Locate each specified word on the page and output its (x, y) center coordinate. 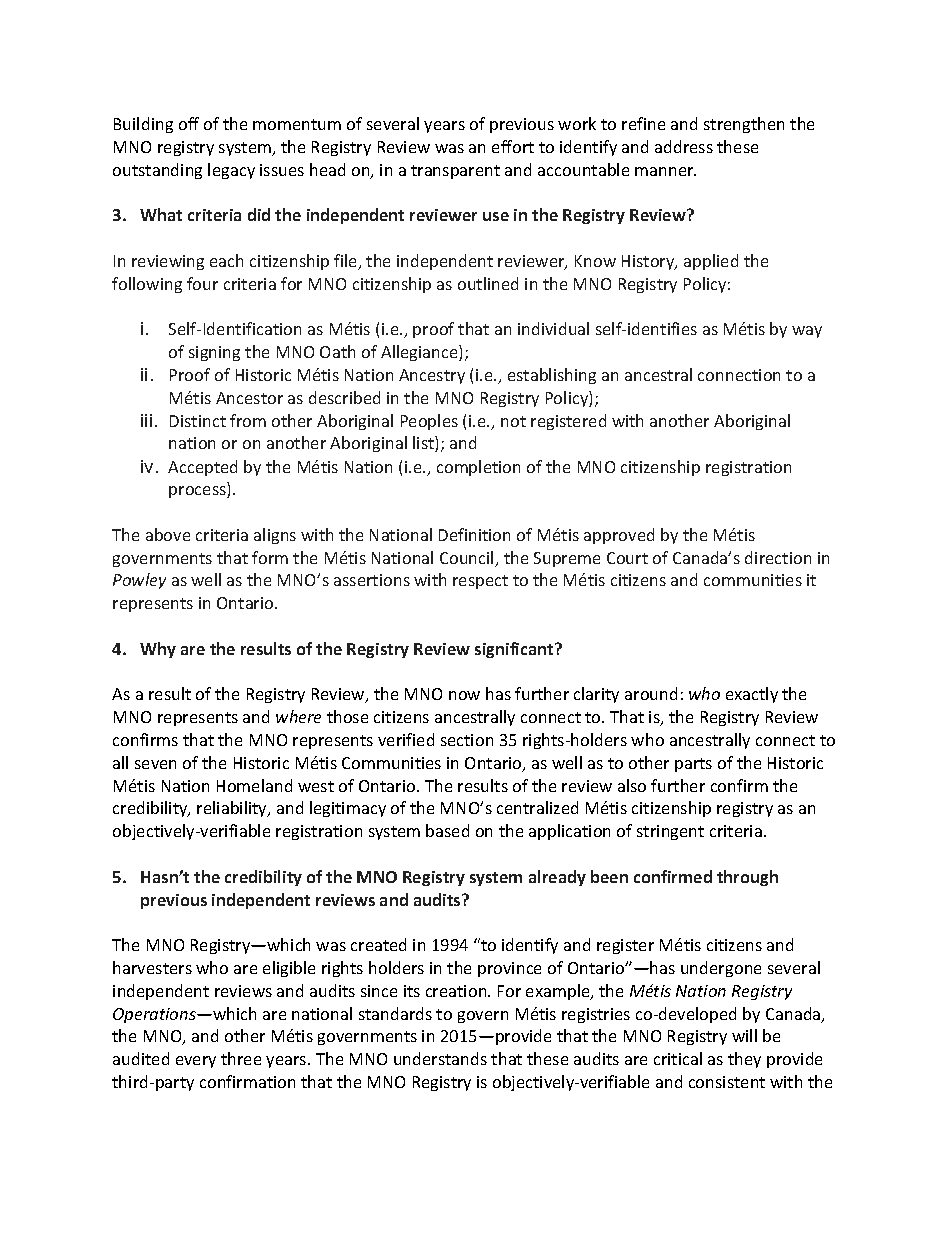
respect (480, 582)
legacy (231, 171)
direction (778, 557)
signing (214, 353)
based (447, 830)
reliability (233, 809)
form (270, 557)
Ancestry (432, 376)
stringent (670, 832)
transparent (455, 172)
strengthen (744, 125)
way (807, 332)
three (241, 1058)
